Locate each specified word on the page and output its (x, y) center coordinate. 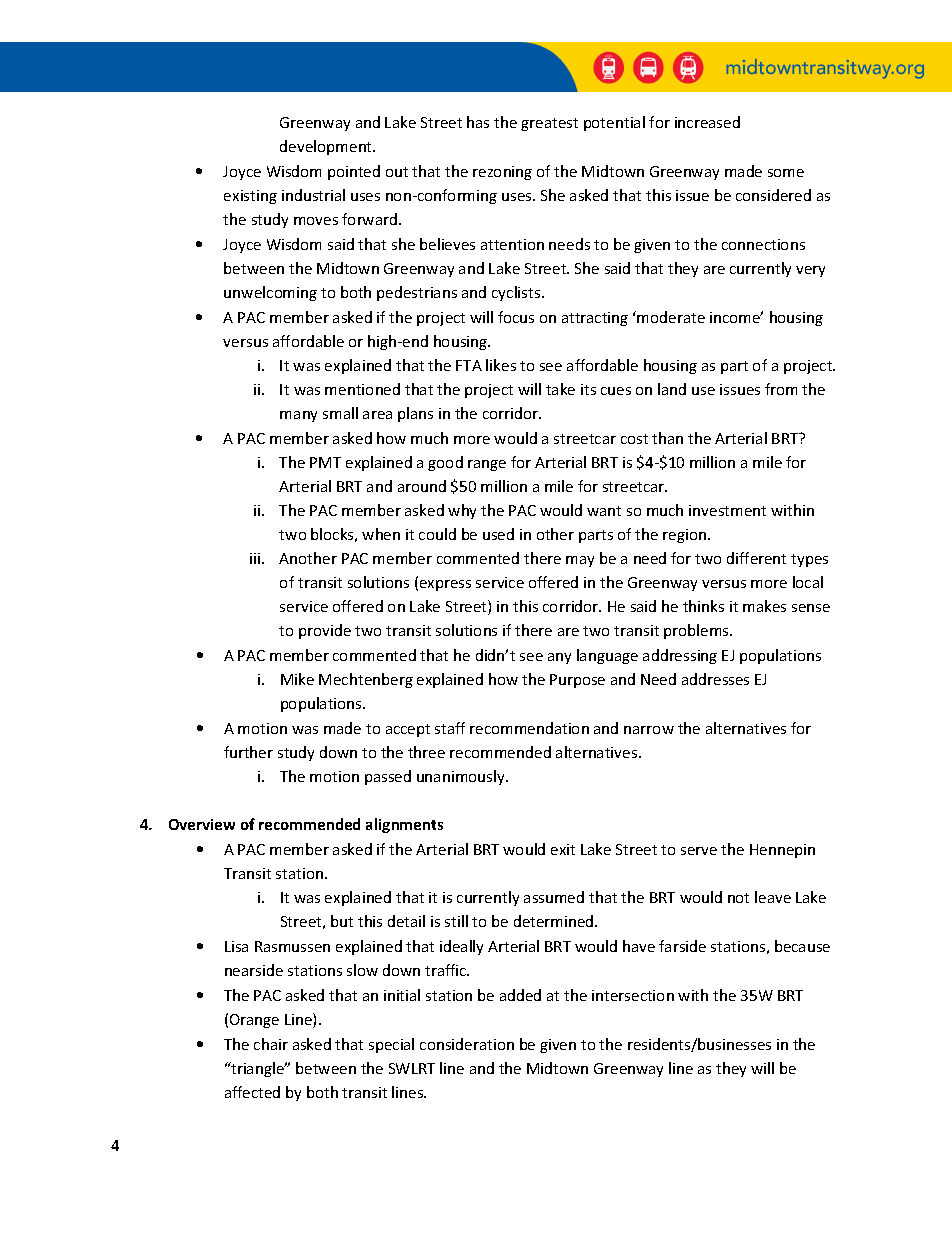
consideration (467, 1044)
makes (764, 606)
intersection (633, 995)
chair (271, 1044)
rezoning (502, 173)
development (327, 147)
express (445, 585)
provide (325, 631)
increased (707, 122)
